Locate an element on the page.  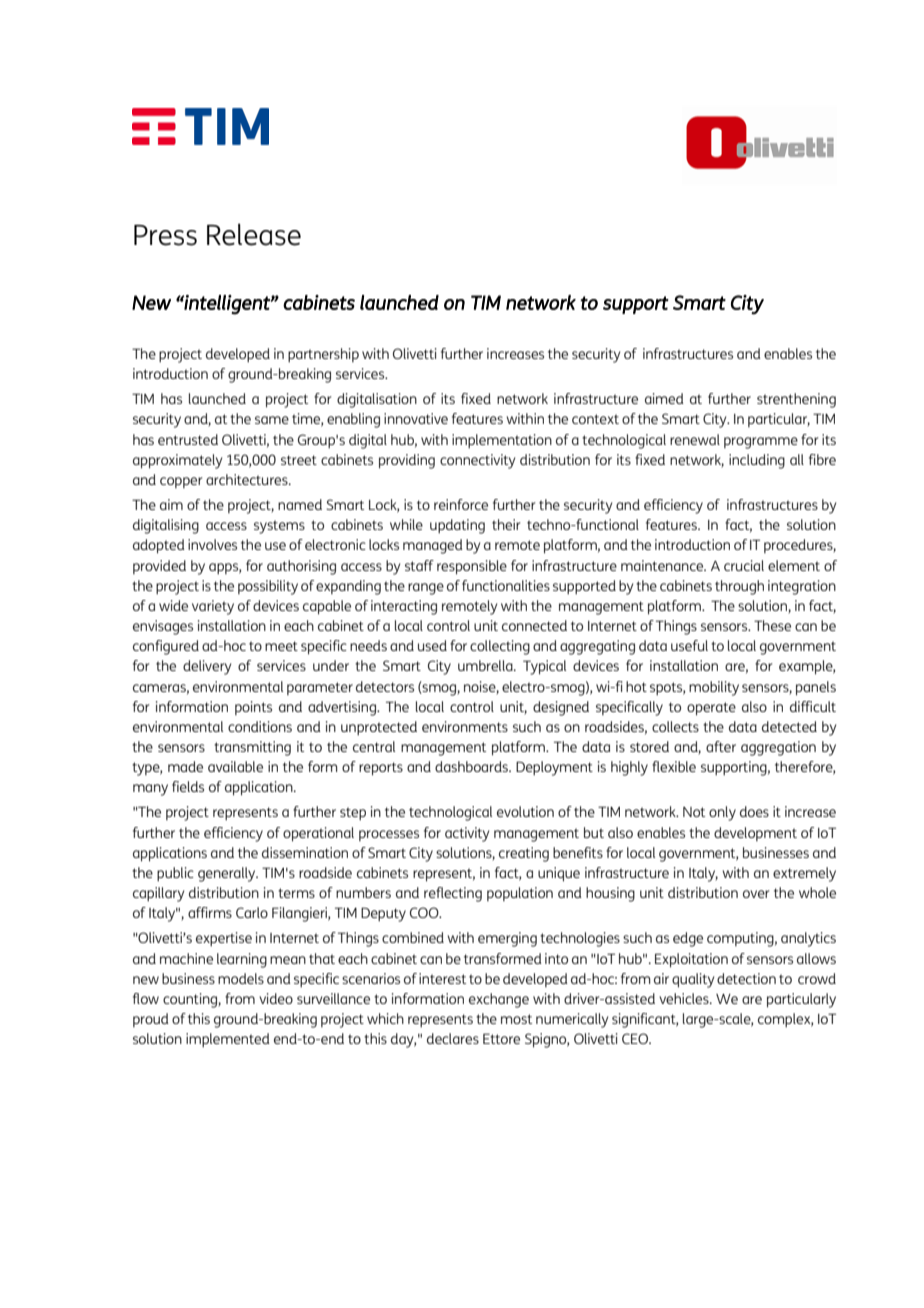
exchange is located at coordinates (499, 1000).
